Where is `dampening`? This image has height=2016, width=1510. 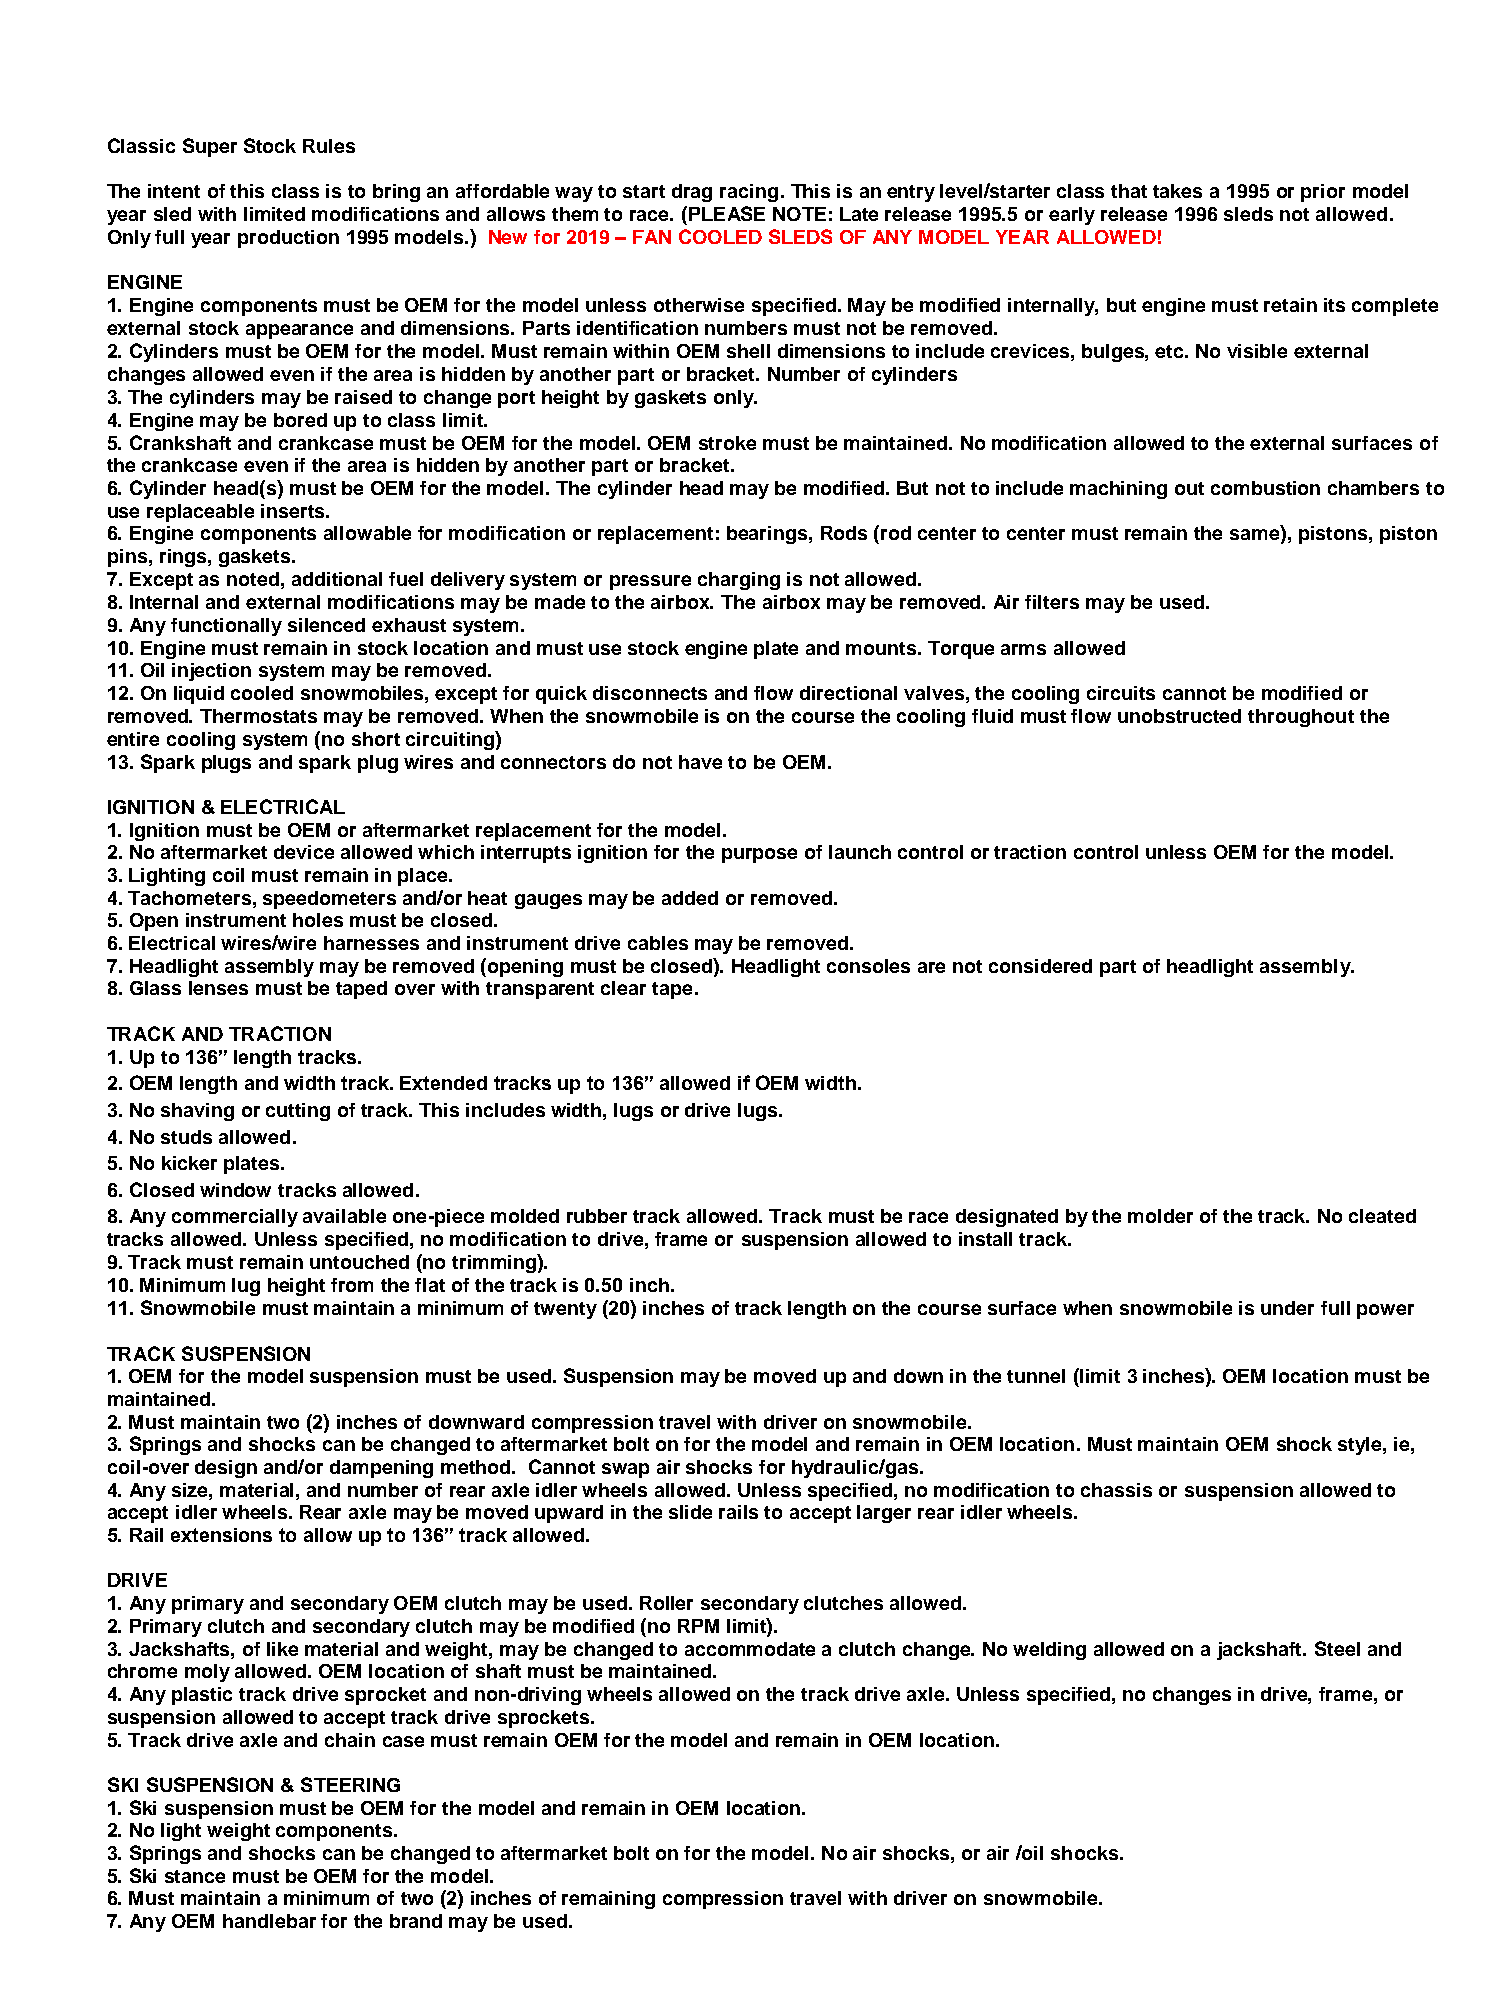 dampening is located at coordinates (381, 1469).
